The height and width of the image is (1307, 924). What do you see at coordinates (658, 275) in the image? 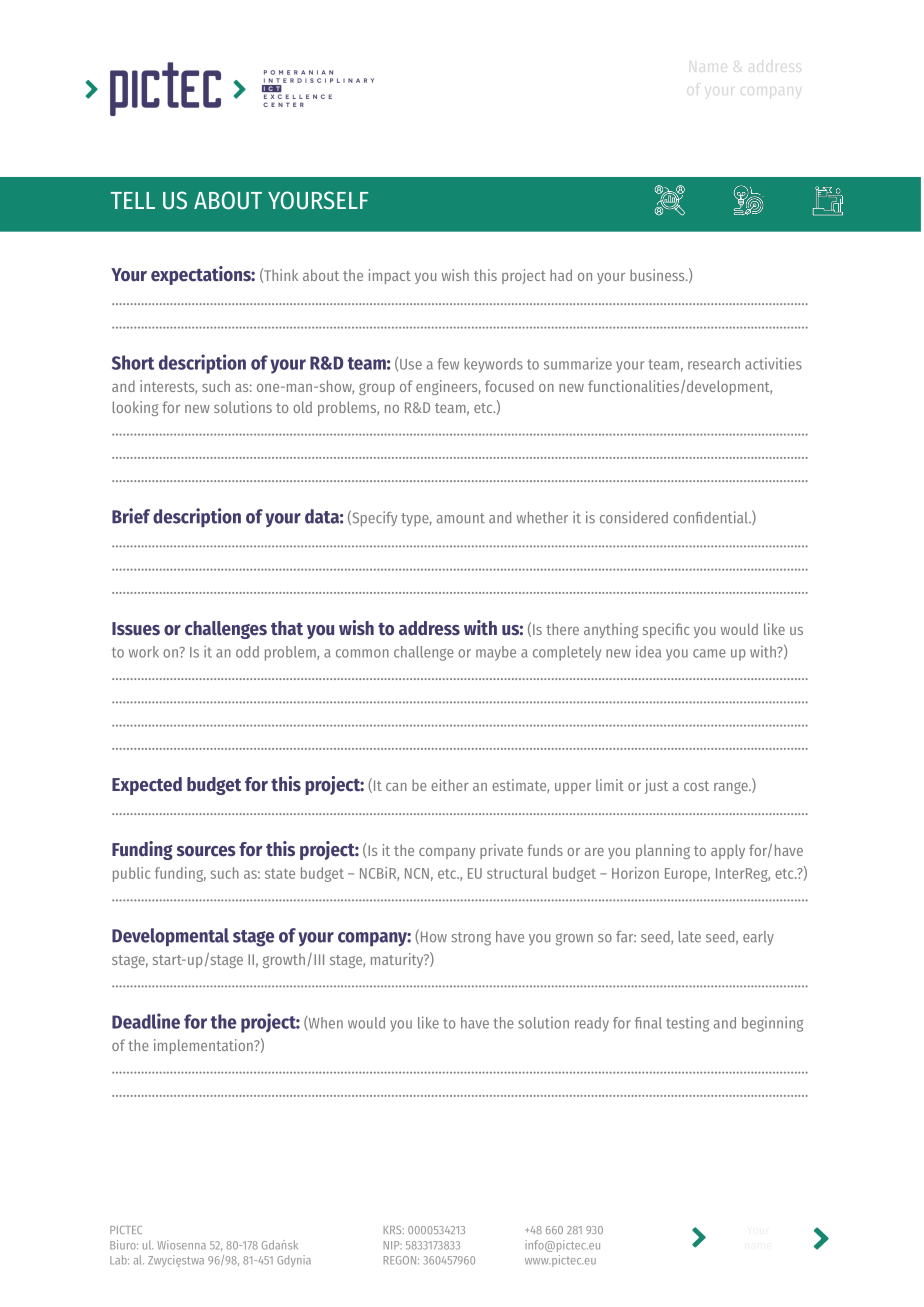
I see `business` at bounding box center [658, 275].
